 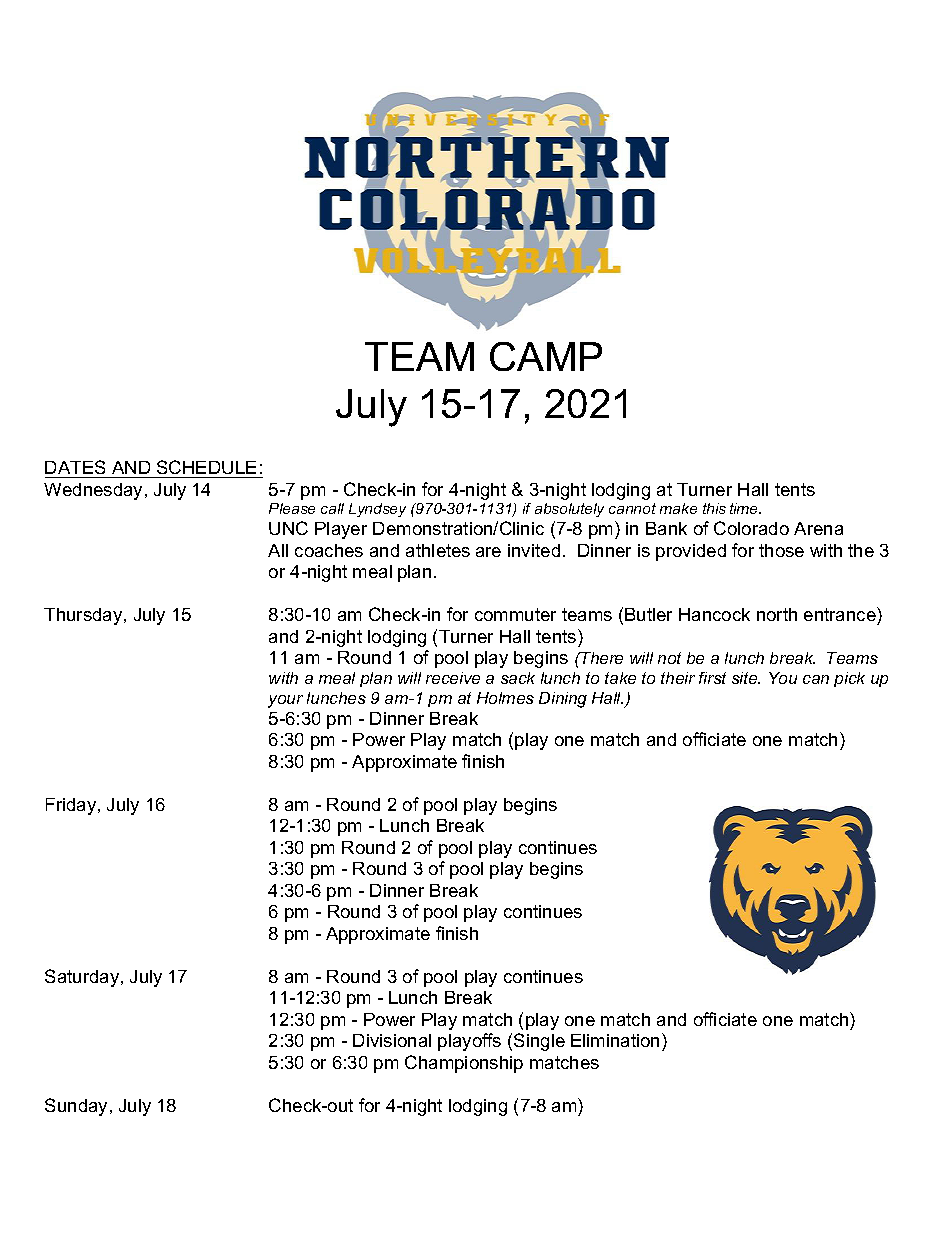 What do you see at coordinates (206, 467) in the image?
I see `SCHEDULE` at bounding box center [206, 467].
